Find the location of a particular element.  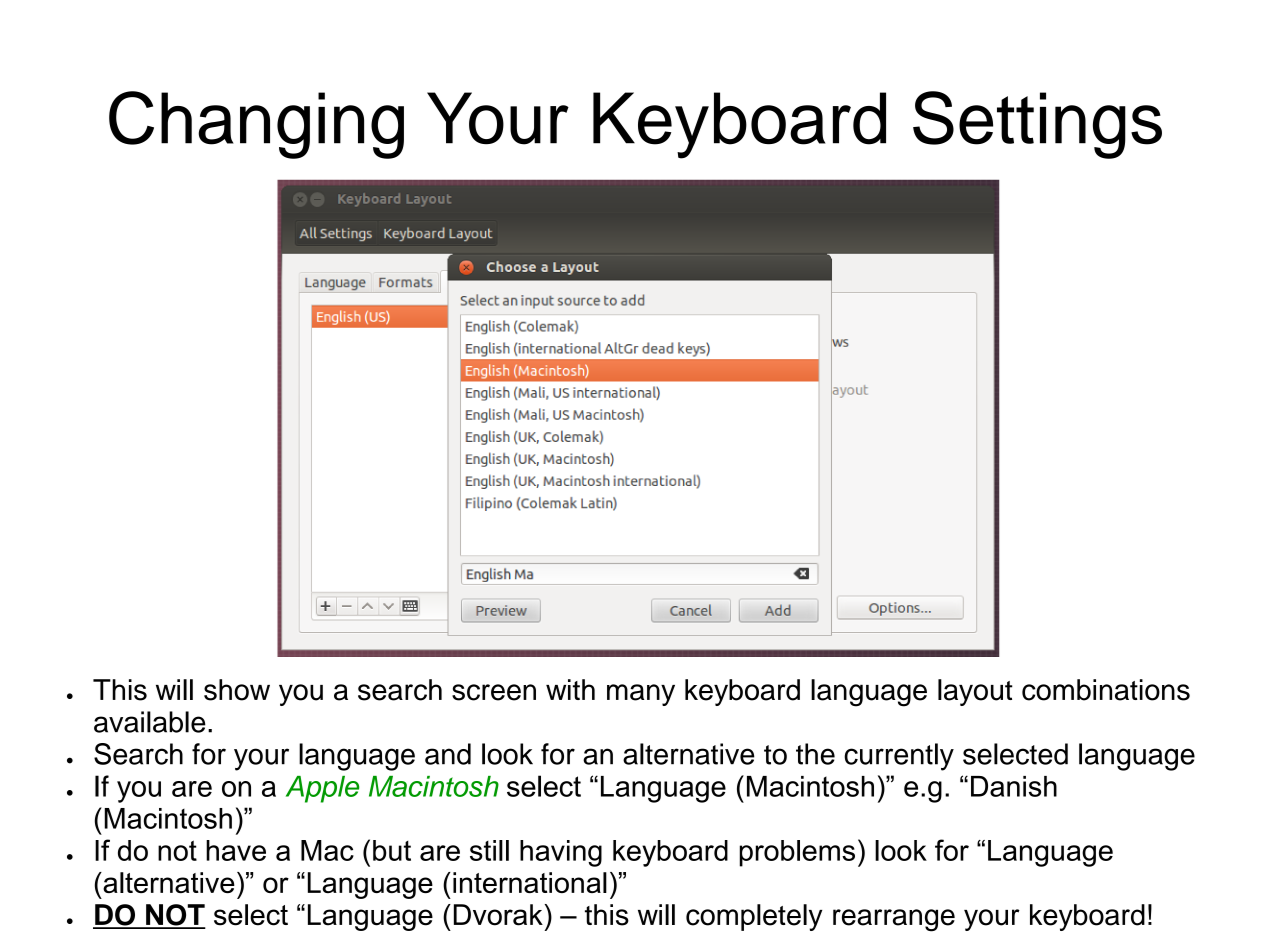

and is located at coordinates (448, 754).
